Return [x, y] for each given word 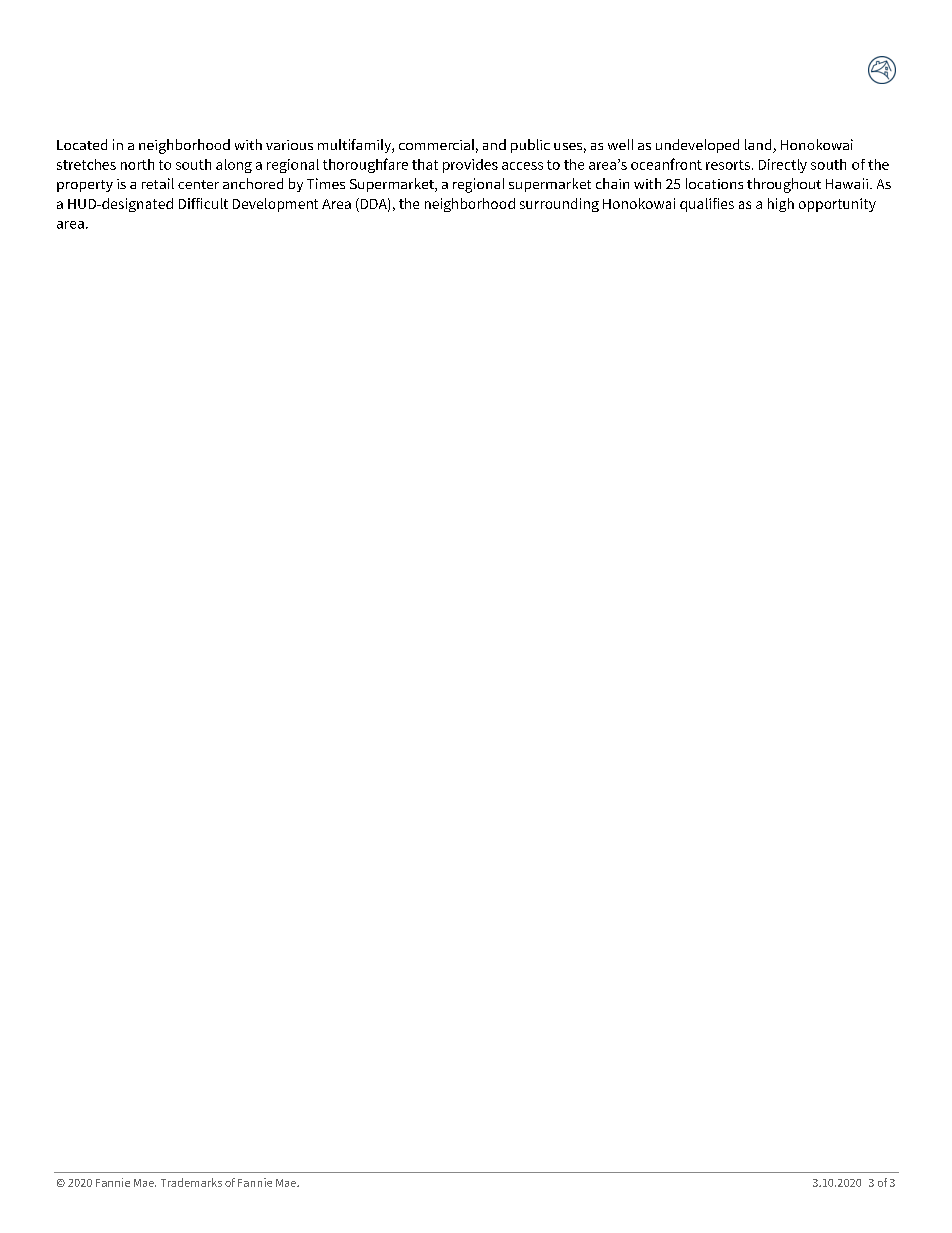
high [781, 205]
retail [158, 183]
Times [326, 183]
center [198, 184]
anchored [253, 183]
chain [612, 183]
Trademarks [191, 1182]
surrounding [559, 205]
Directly [783, 166]
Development [275, 205]
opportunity [837, 205]
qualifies [707, 205]
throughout [784, 185]
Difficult [203, 203]
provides [470, 166]
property [85, 186]
